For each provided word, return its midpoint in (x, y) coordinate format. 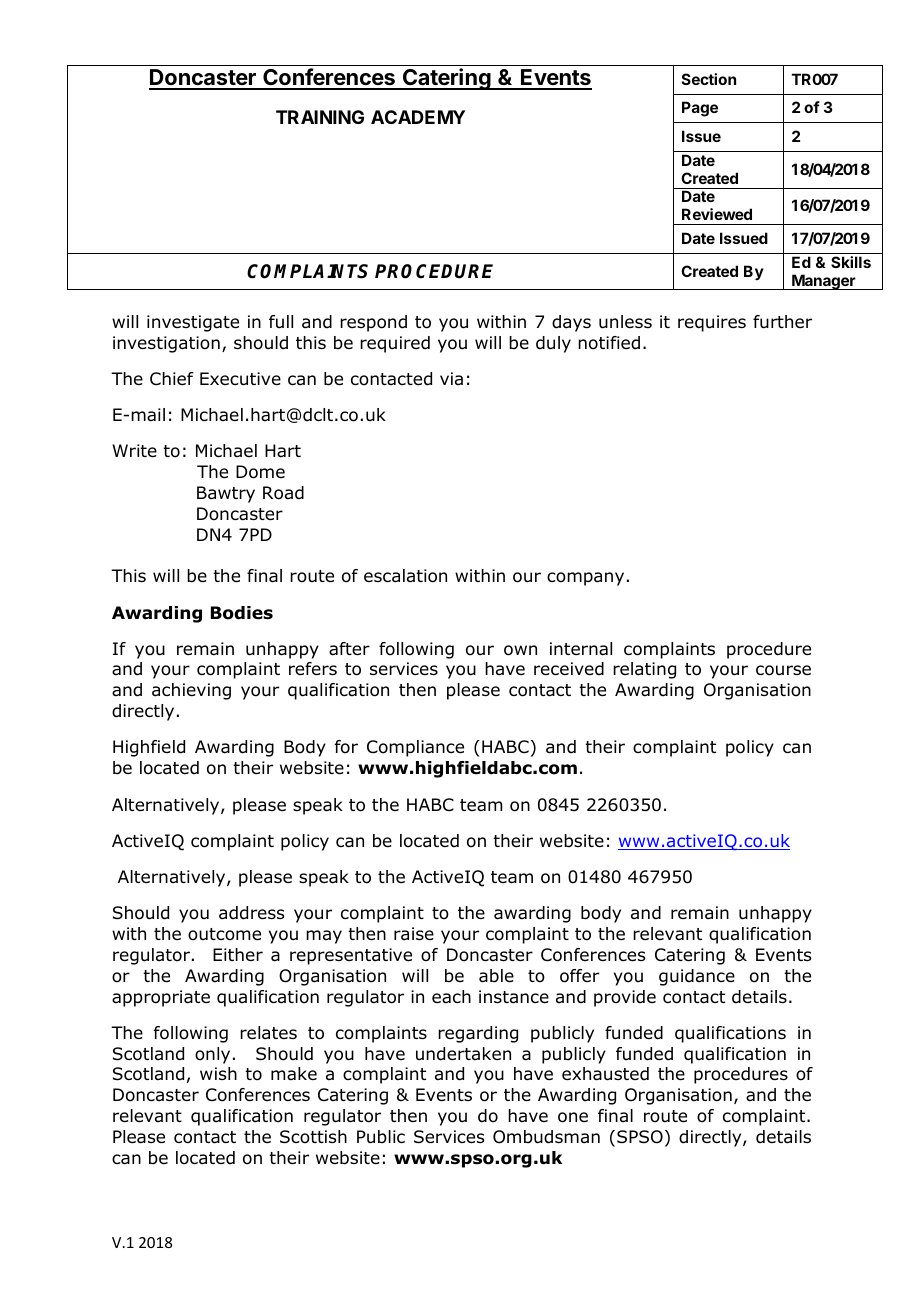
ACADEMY (418, 117)
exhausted (605, 1074)
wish (218, 1073)
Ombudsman (546, 1137)
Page (700, 109)
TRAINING (320, 117)
